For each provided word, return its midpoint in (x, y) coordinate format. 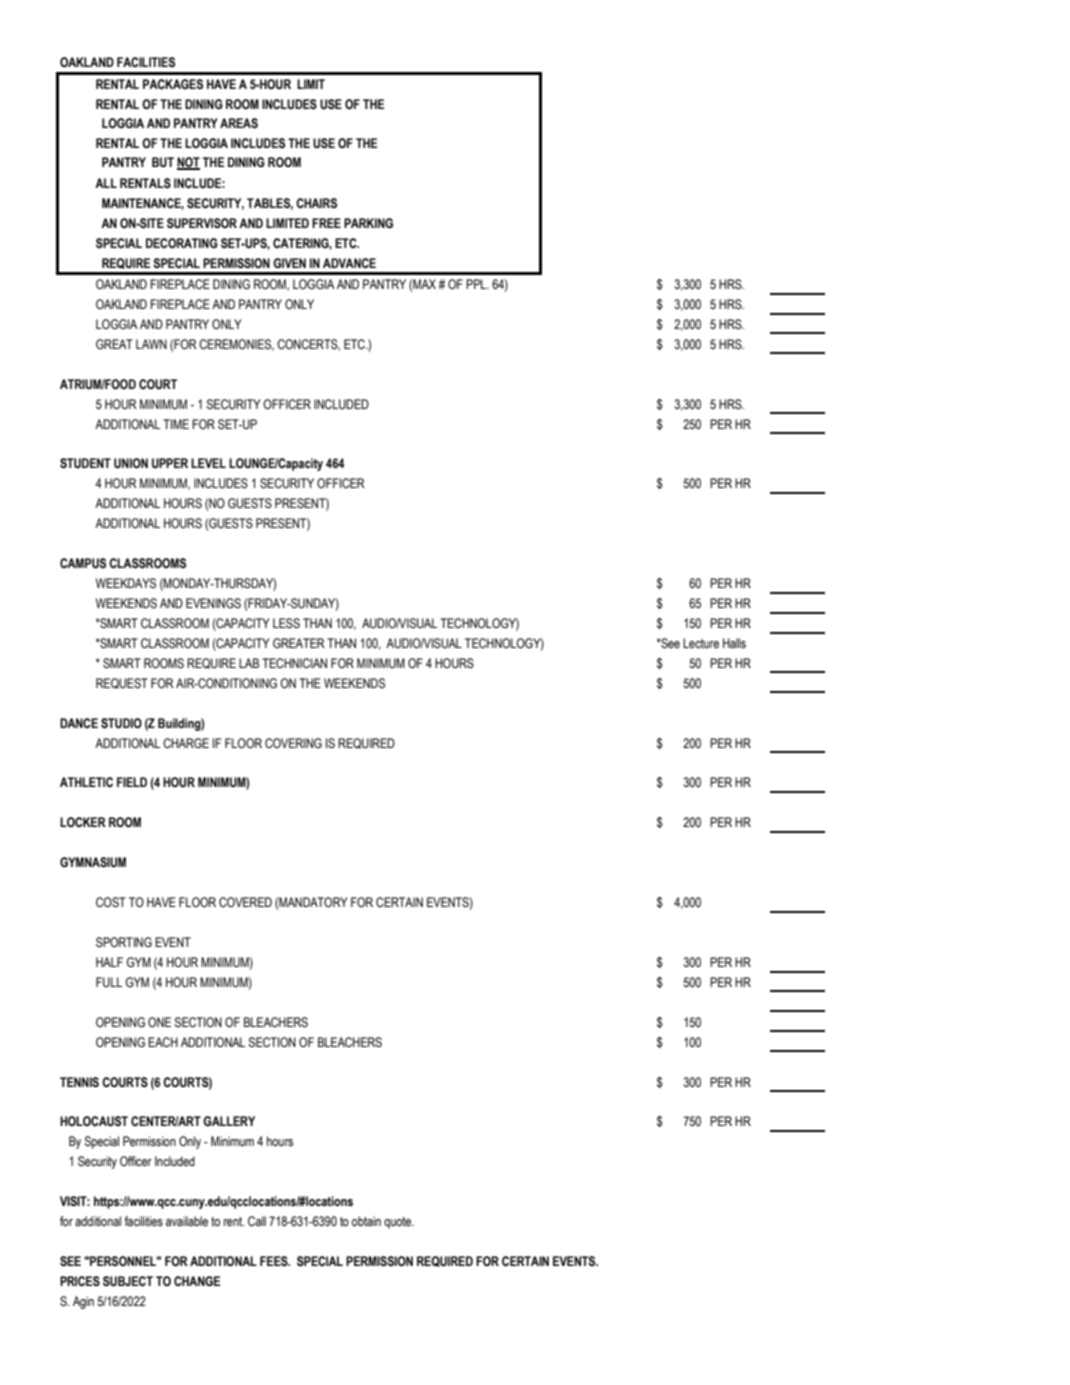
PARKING (368, 223)
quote (399, 1223)
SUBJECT (128, 1281)
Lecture (701, 643)
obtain (366, 1221)
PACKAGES (173, 84)
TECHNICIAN (294, 663)
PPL (477, 284)
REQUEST (122, 683)
